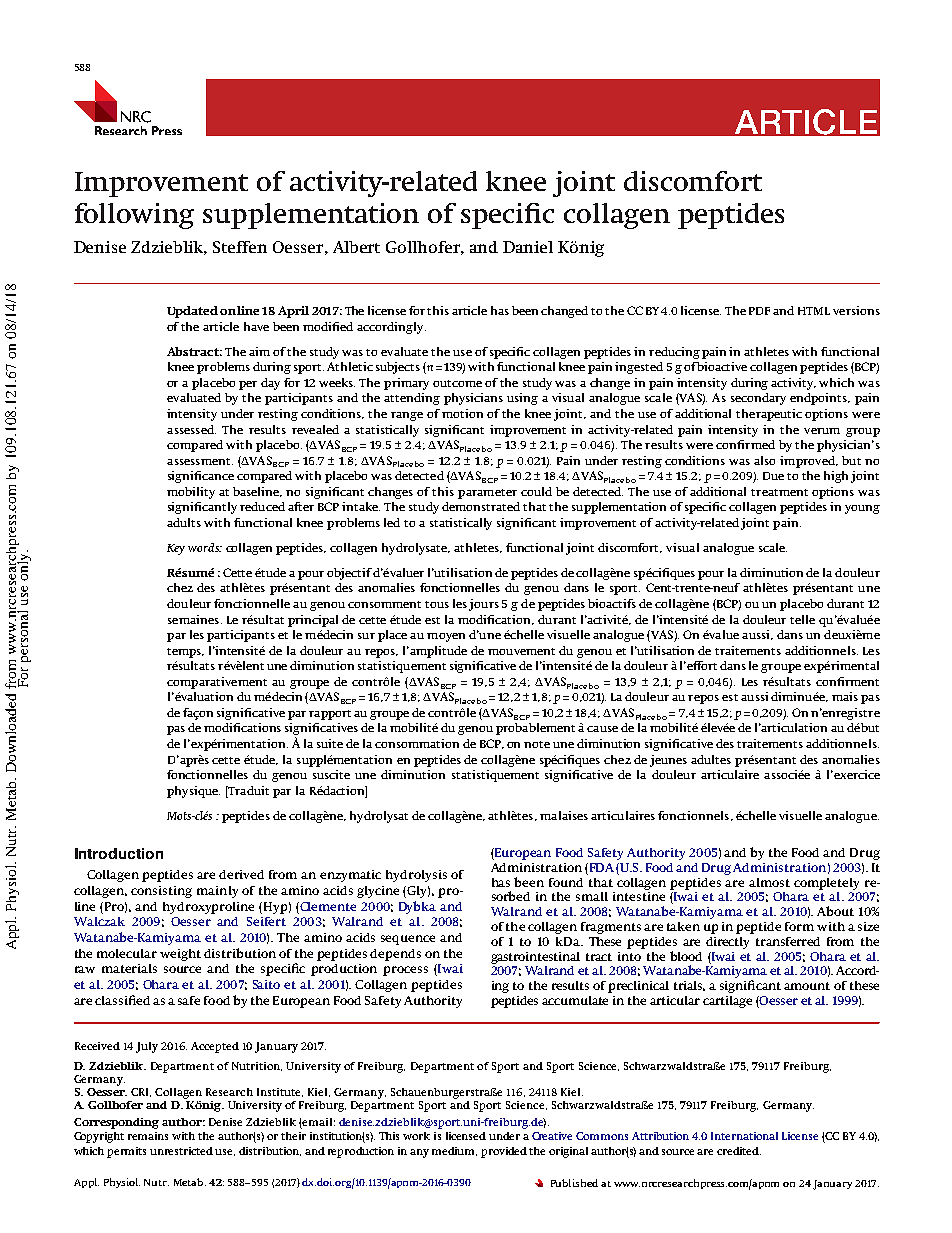 The width and height of the document is (952, 1233). Describe the element at coordinates (240, 247) in the document. I see `Steffen` at that location.
